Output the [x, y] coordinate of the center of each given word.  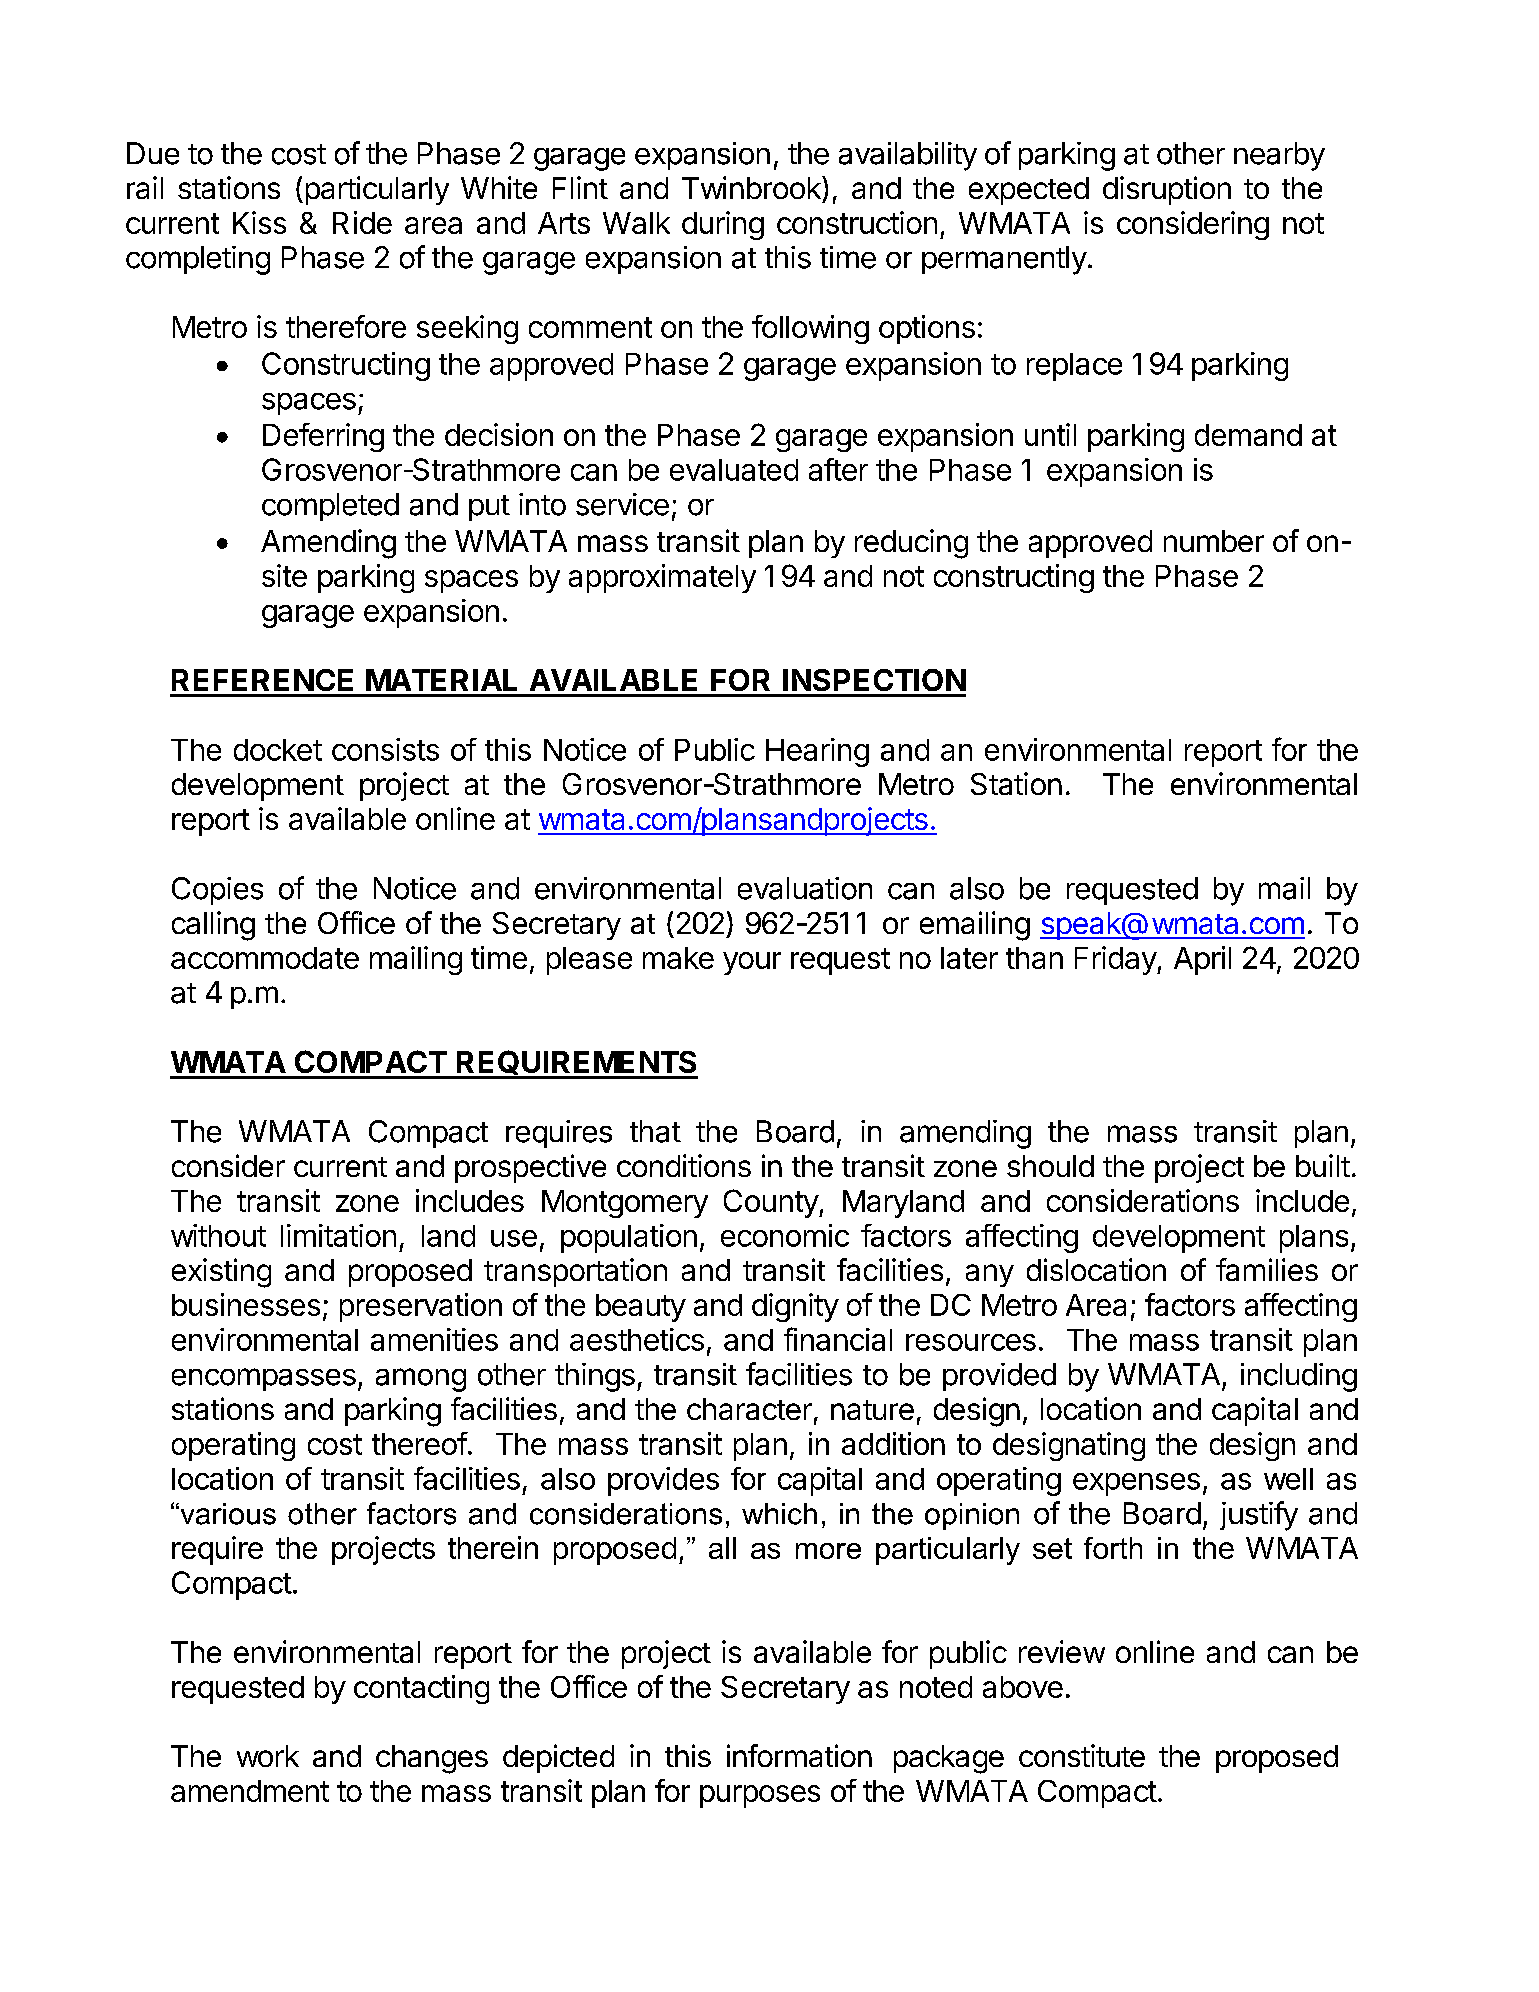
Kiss [259, 222]
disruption [1167, 190]
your [752, 963]
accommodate [265, 958]
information [799, 1755]
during [723, 225]
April [1202, 960]
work [268, 1756]
